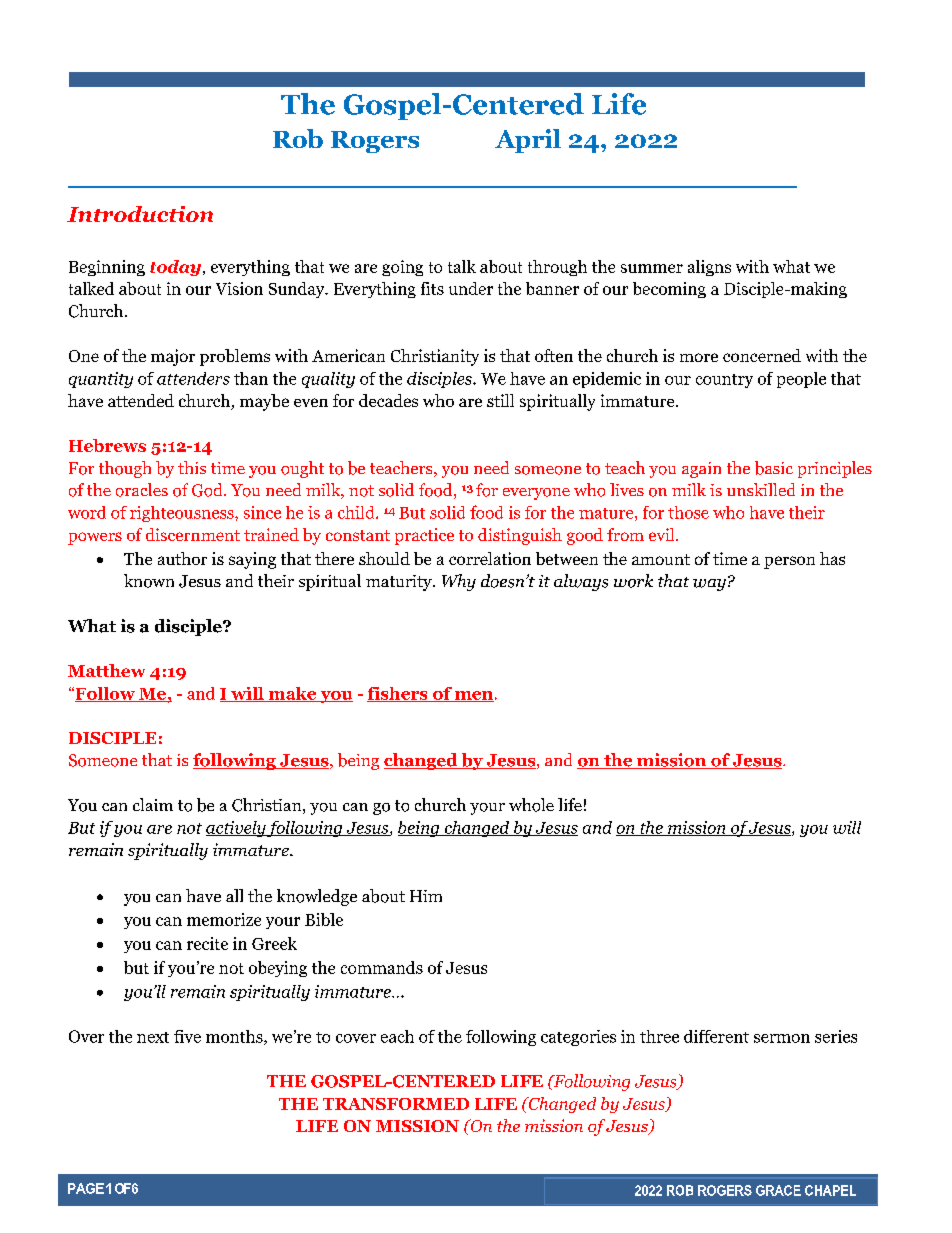 The width and height of the page is (952, 1233). What do you see at coordinates (528, 141) in the page?
I see `April` at bounding box center [528, 141].
